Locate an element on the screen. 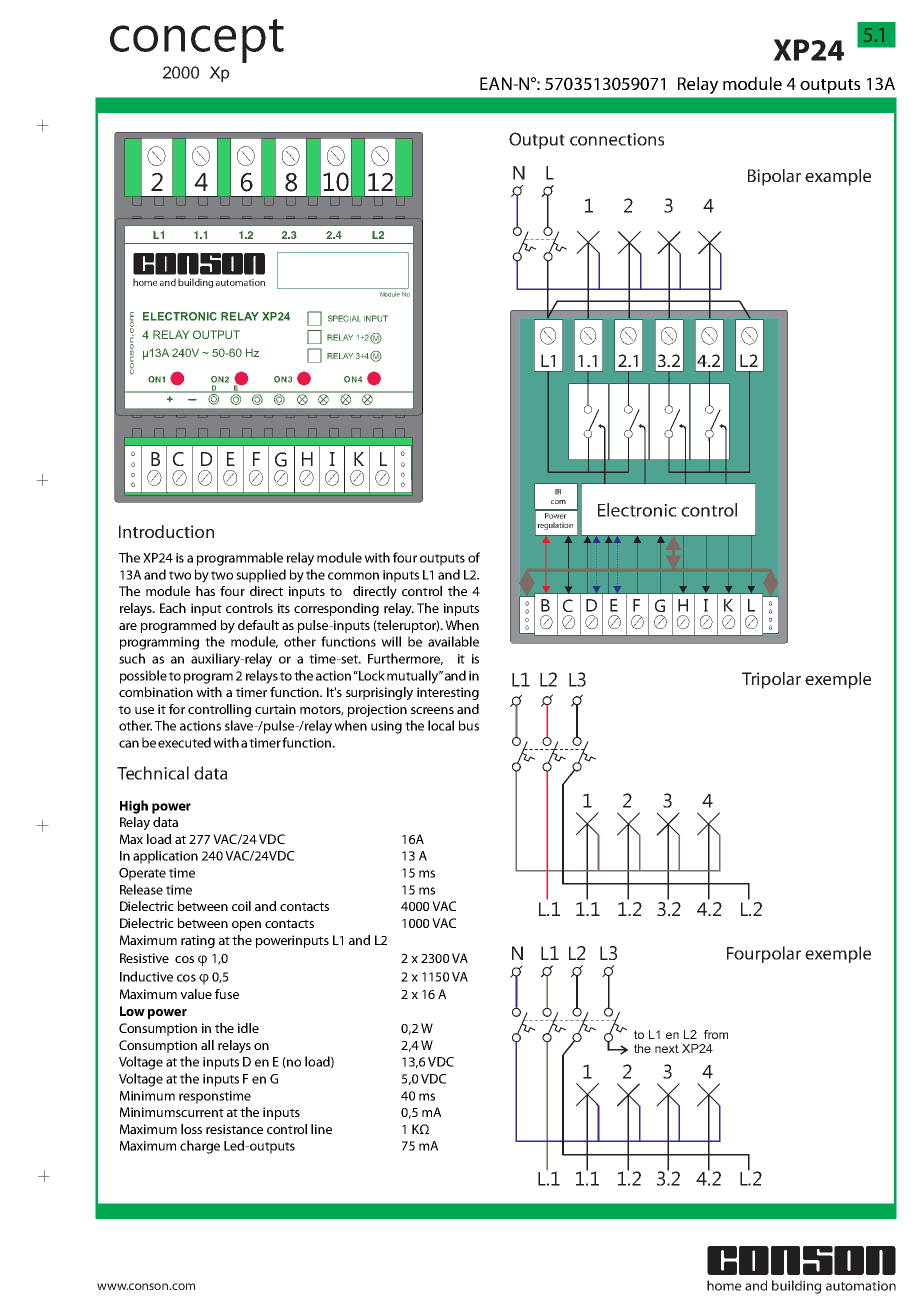  resistance is located at coordinates (234, 1129).
